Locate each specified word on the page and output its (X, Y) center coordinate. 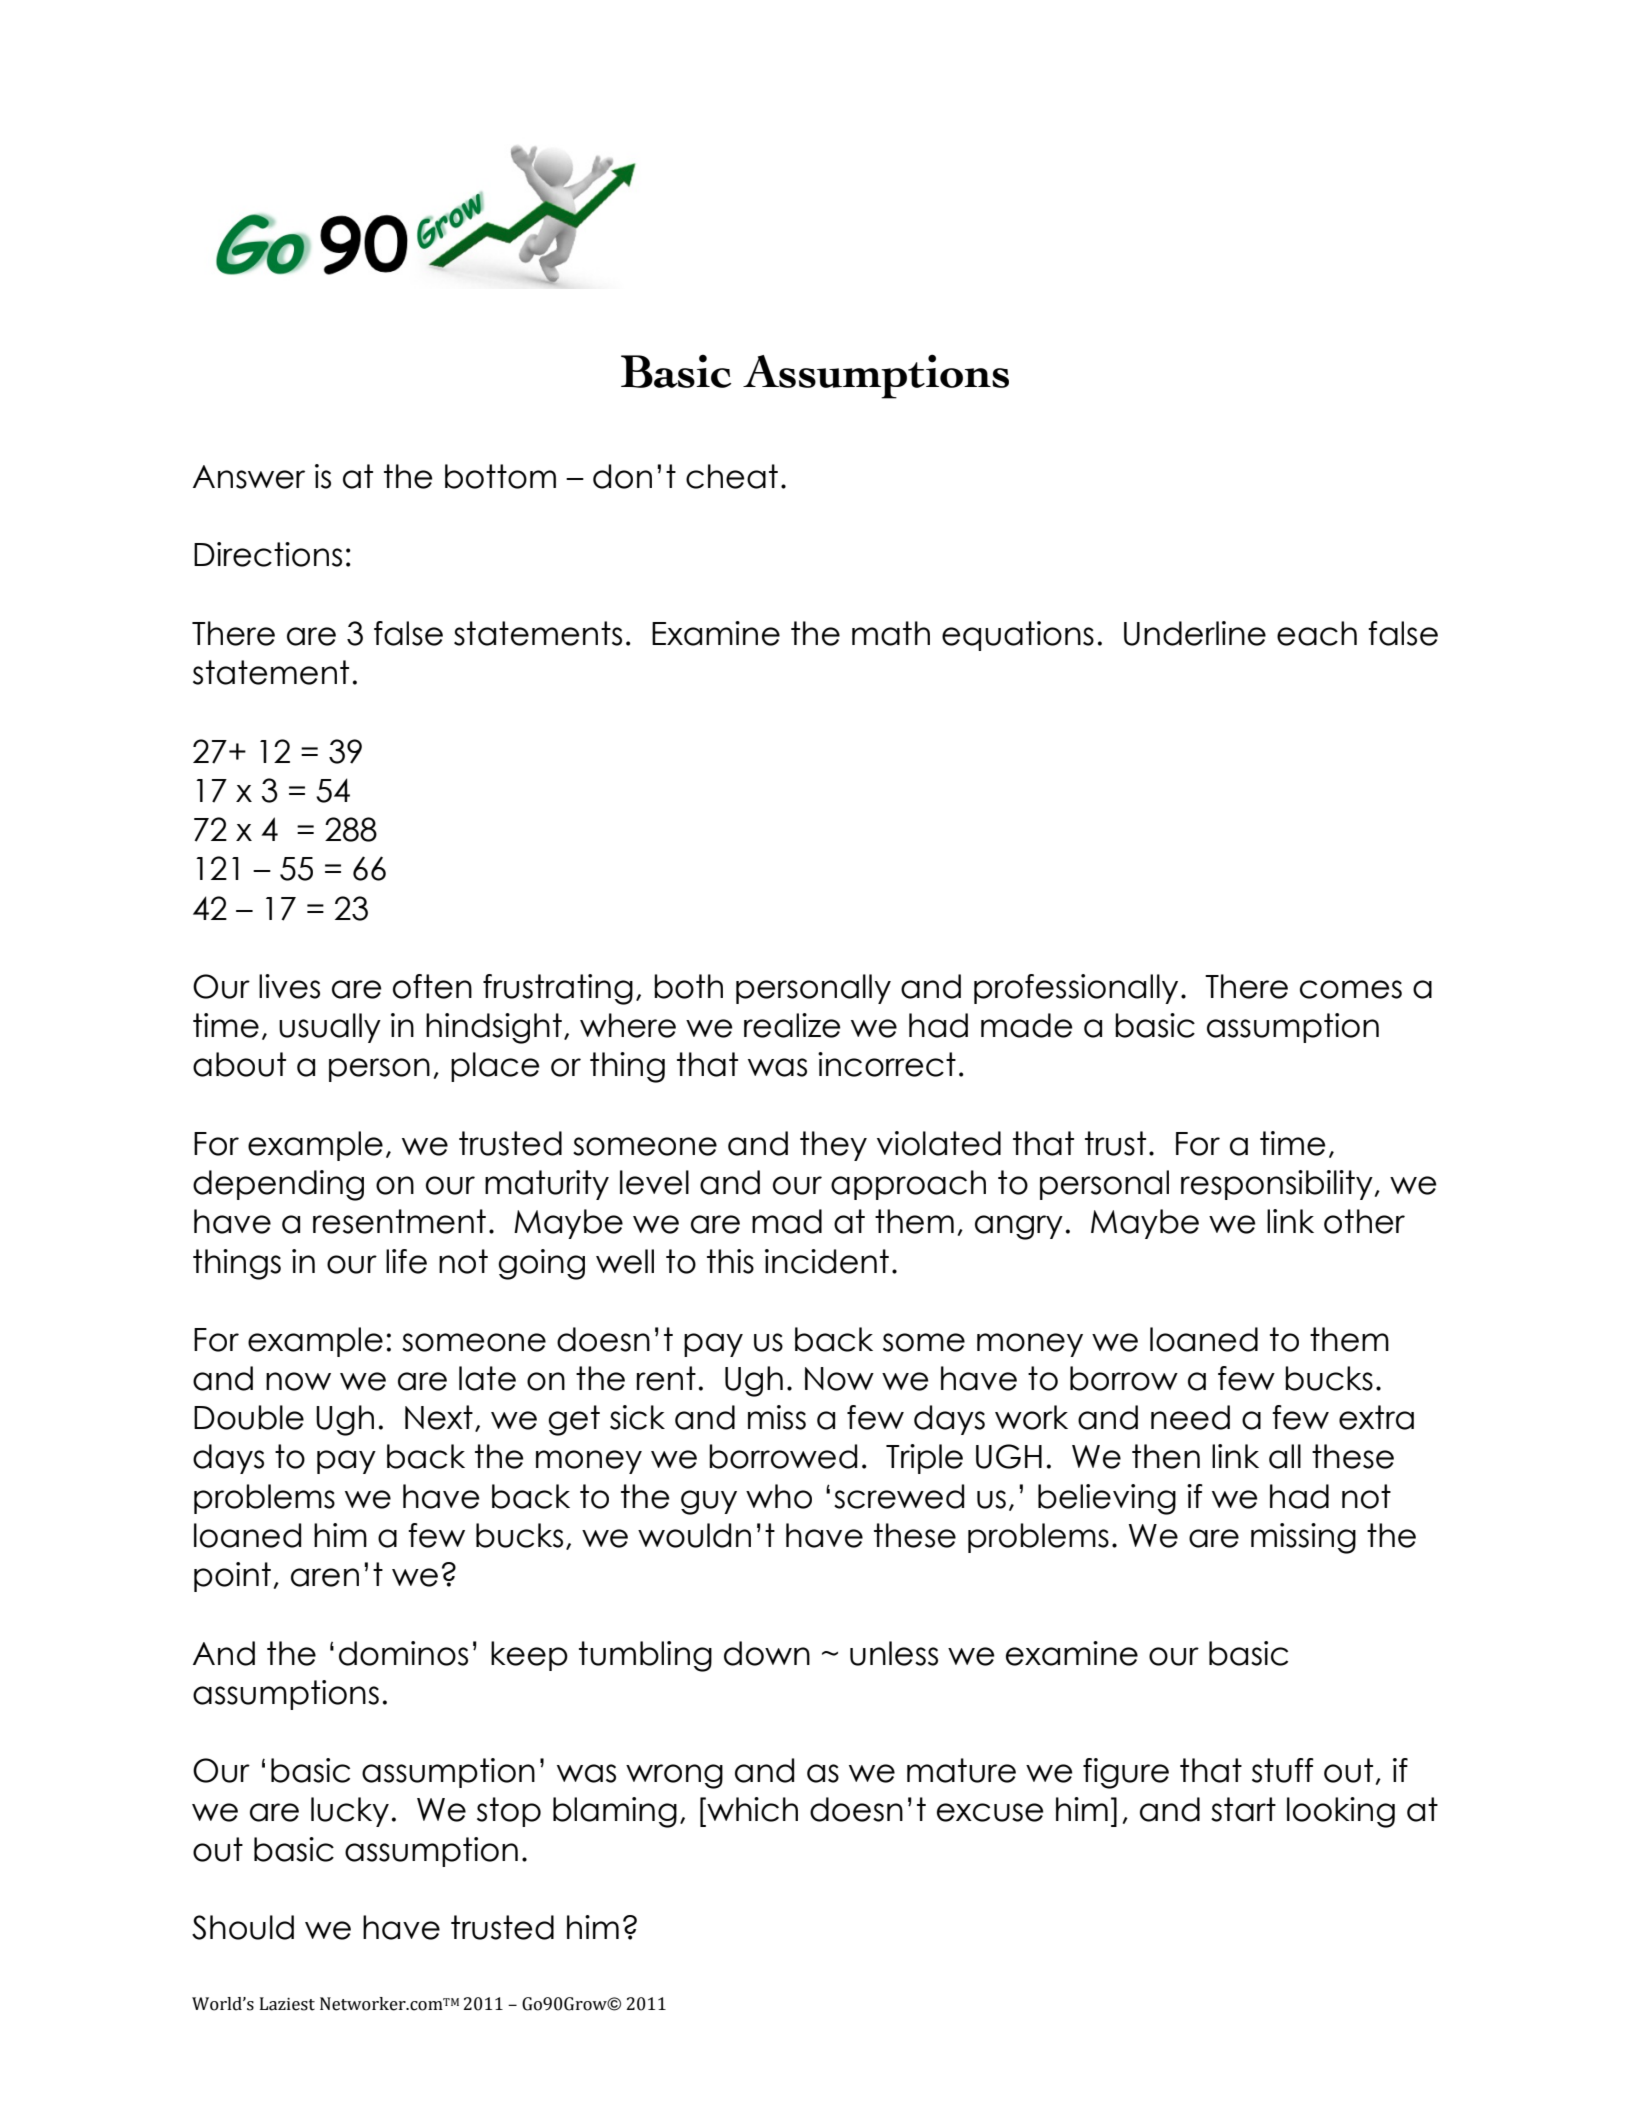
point (232, 1577)
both (688, 986)
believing (1107, 1499)
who (779, 1496)
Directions (268, 554)
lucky (350, 1812)
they (833, 1146)
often (432, 986)
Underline (1195, 633)
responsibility (1277, 1185)
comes (1351, 989)
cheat (732, 476)
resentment (399, 1221)
